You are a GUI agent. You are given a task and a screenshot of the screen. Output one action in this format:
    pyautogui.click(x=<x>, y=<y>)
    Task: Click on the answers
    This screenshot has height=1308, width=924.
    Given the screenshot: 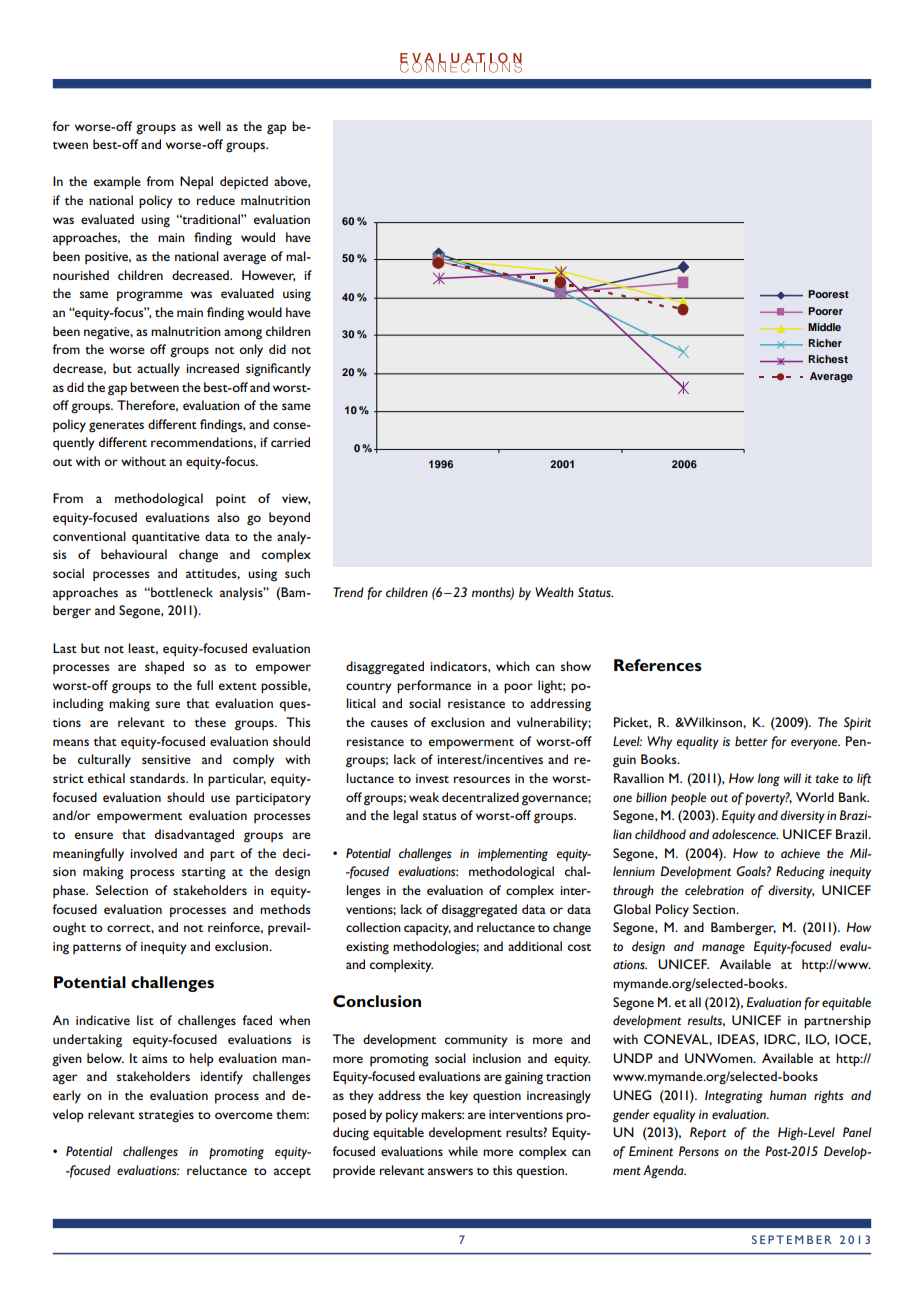 What is the action you would take?
    pyautogui.click(x=450, y=1171)
